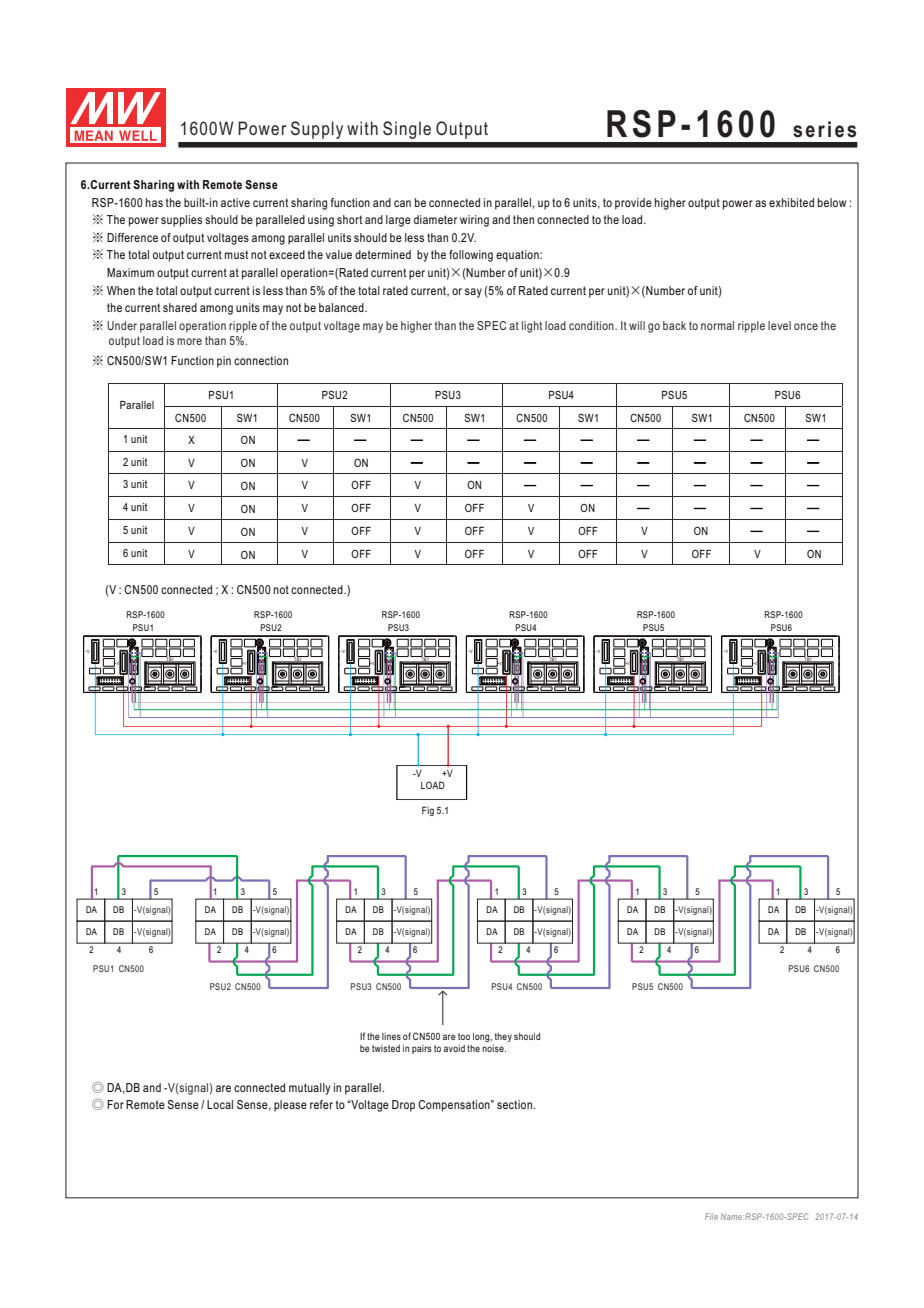  Describe the element at coordinates (224, 362) in the screenshot. I see `pin` at that location.
